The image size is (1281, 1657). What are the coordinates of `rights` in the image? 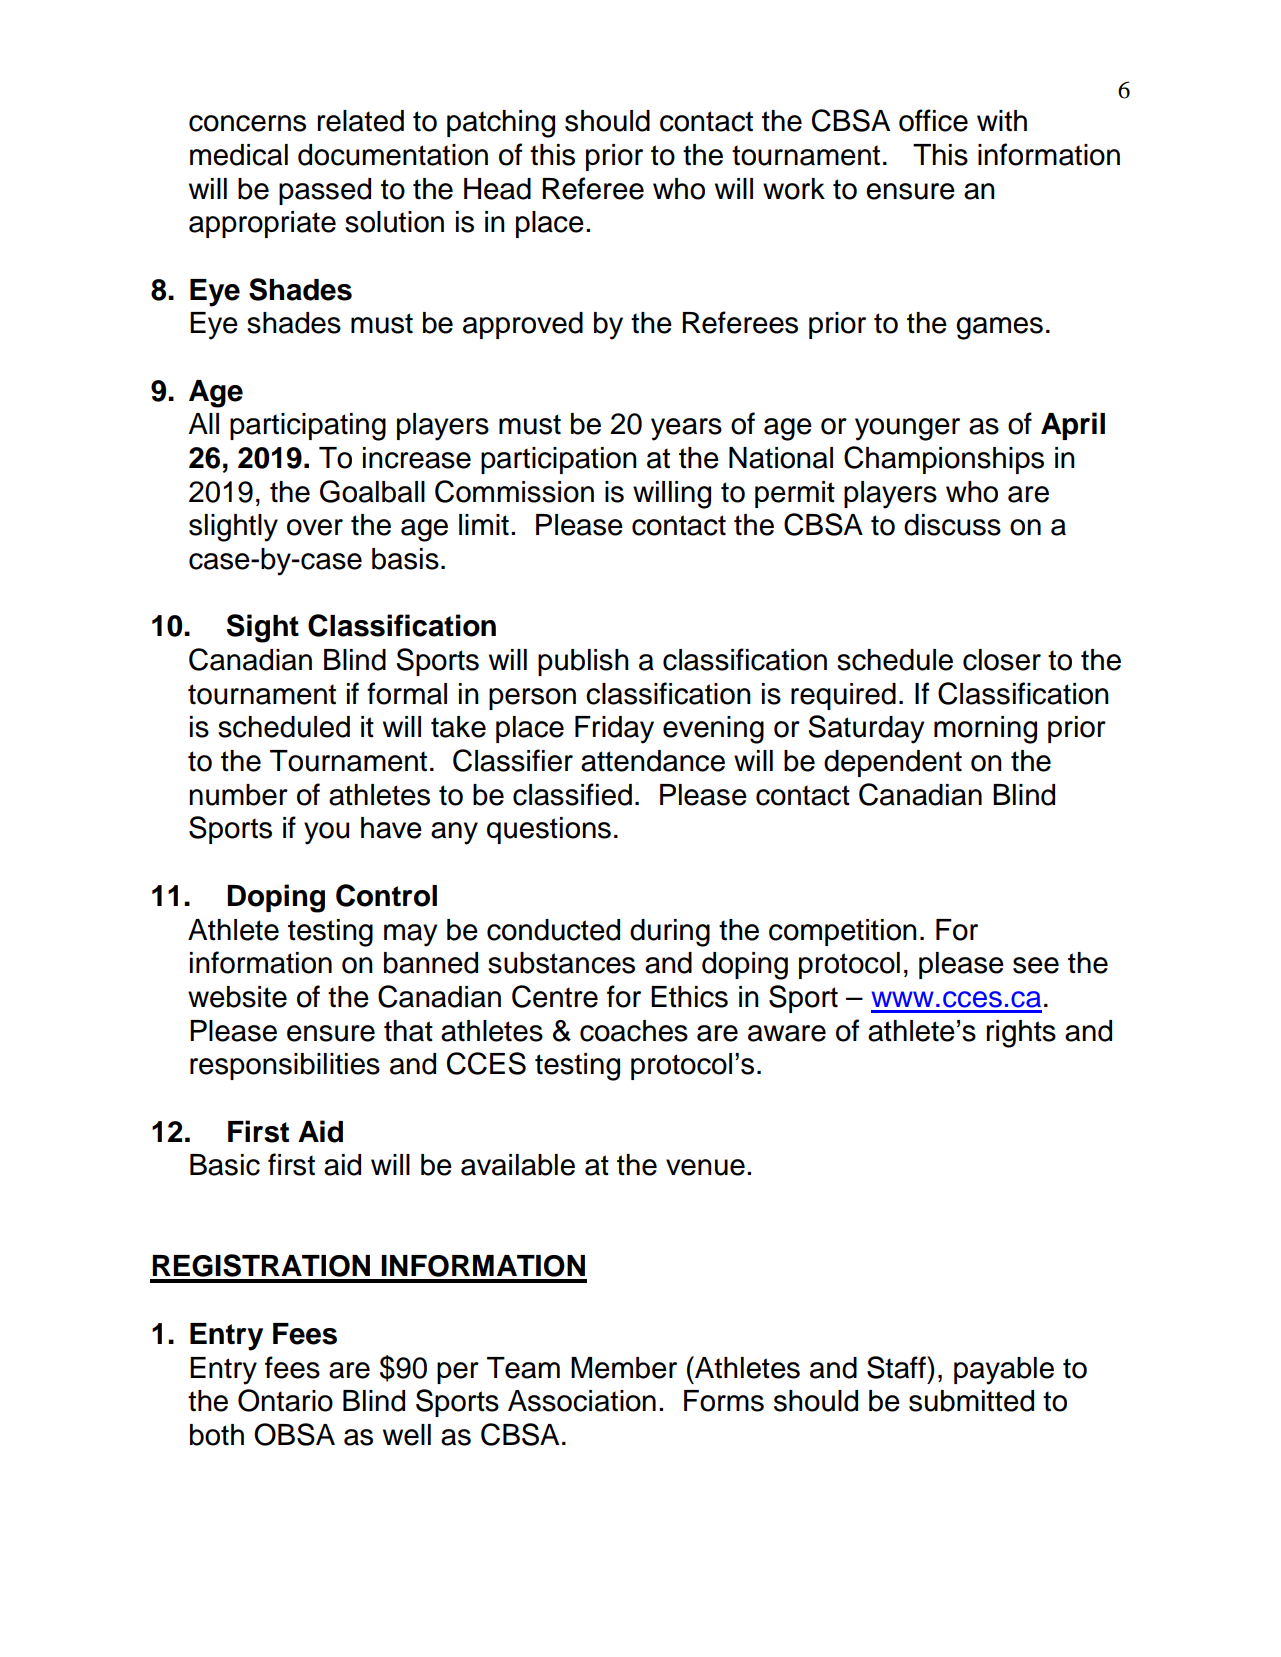 It's located at (1021, 1034).
